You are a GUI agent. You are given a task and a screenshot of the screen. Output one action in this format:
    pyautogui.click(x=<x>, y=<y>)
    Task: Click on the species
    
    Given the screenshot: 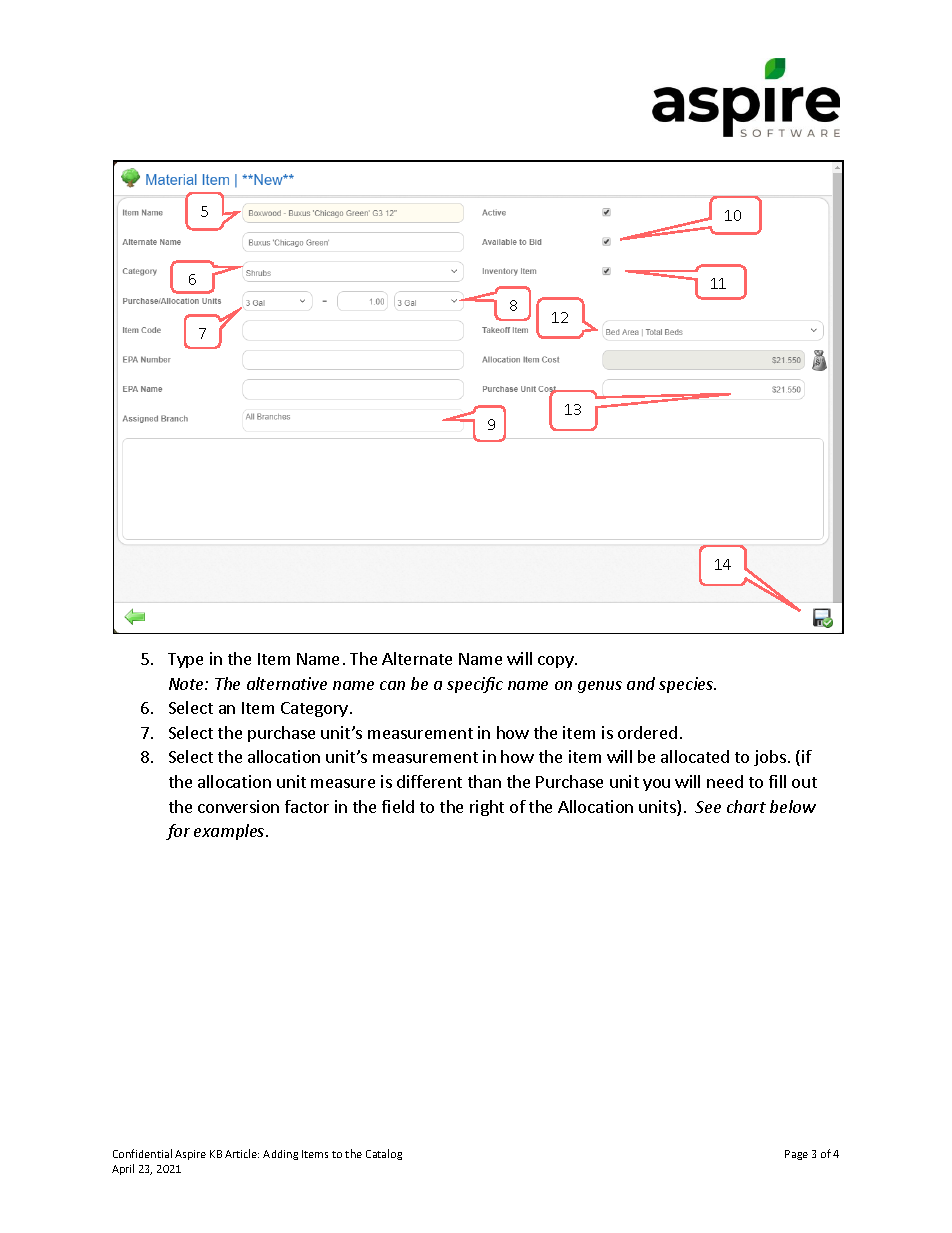 What is the action you would take?
    pyautogui.click(x=687, y=685)
